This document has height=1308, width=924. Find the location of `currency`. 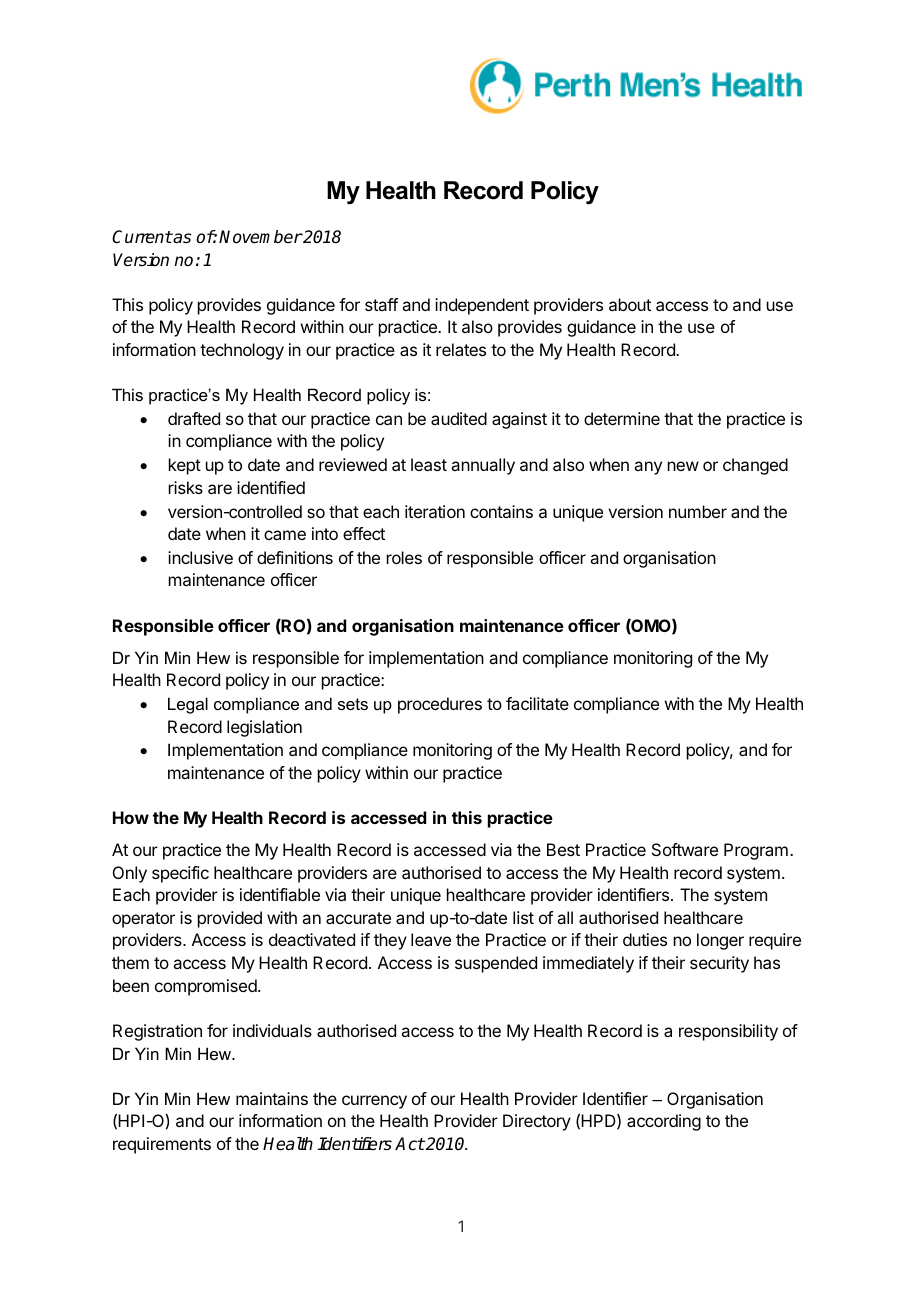

currency is located at coordinates (374, 1102).
